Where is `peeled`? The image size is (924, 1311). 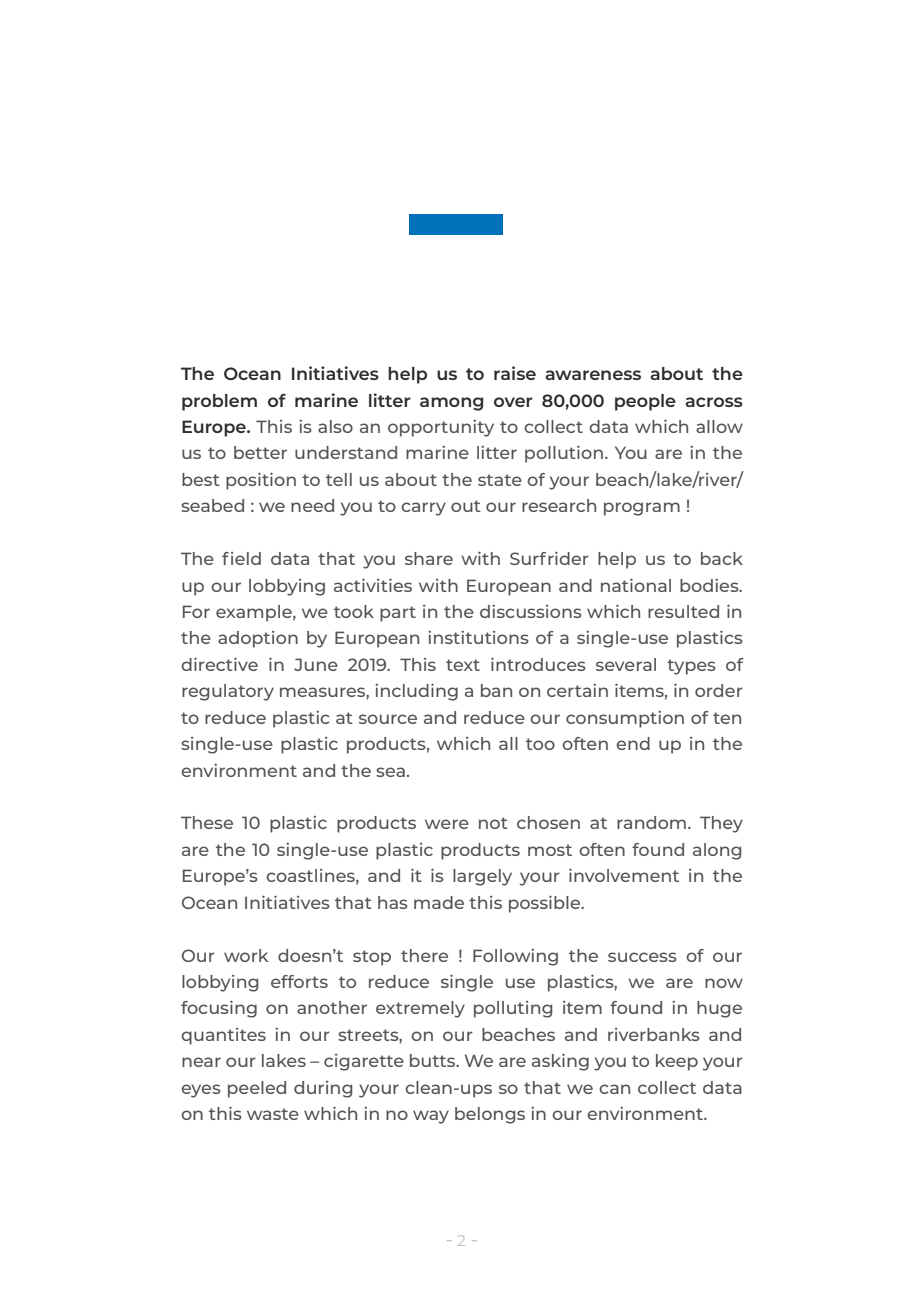
peeled is located at coordinates (257, 1089).
